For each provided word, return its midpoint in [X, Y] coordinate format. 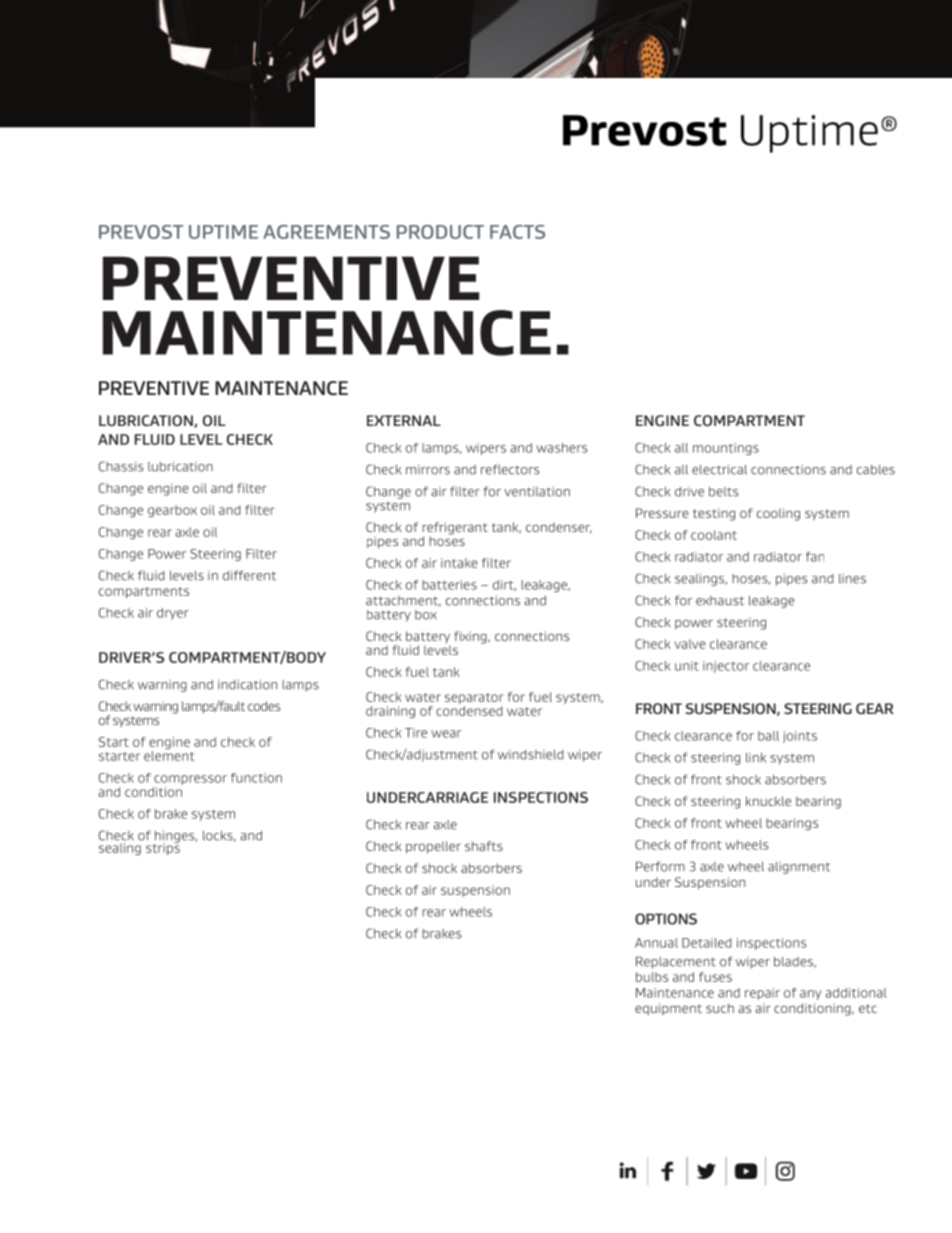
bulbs [652, 977]
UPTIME [223, 232]
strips [163, 848]
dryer [173, 614]
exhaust [720, 601]
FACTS [517, 232]
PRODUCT [440, 232]
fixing [471, 637]
